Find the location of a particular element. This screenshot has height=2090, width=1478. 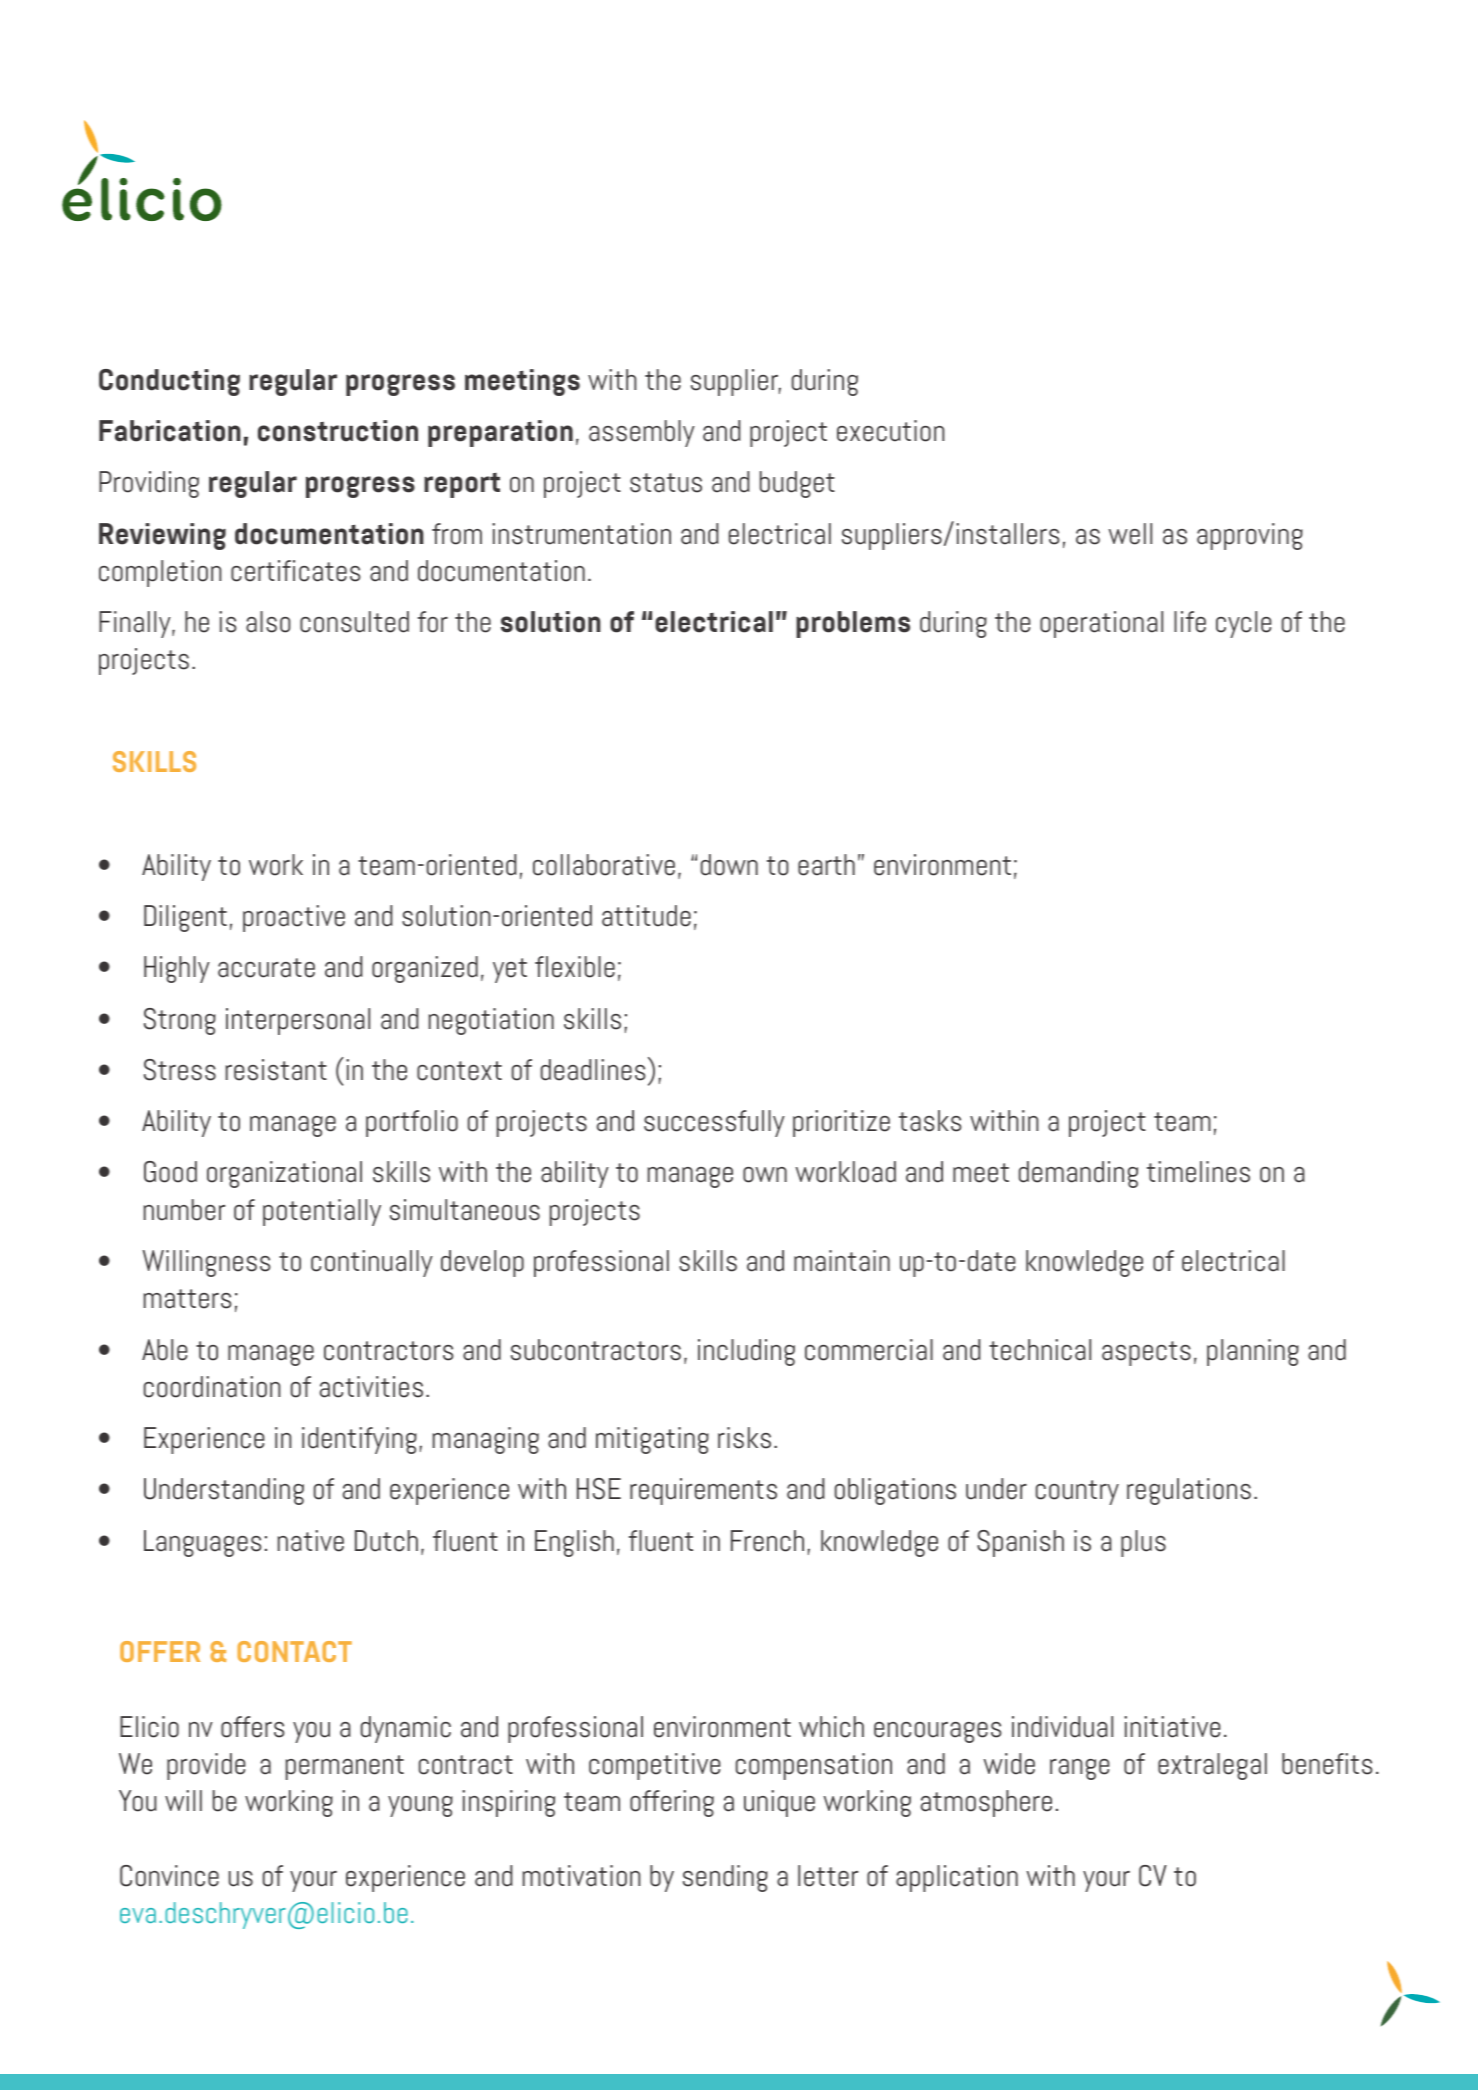

construction is located at coordinates (338, 431).
